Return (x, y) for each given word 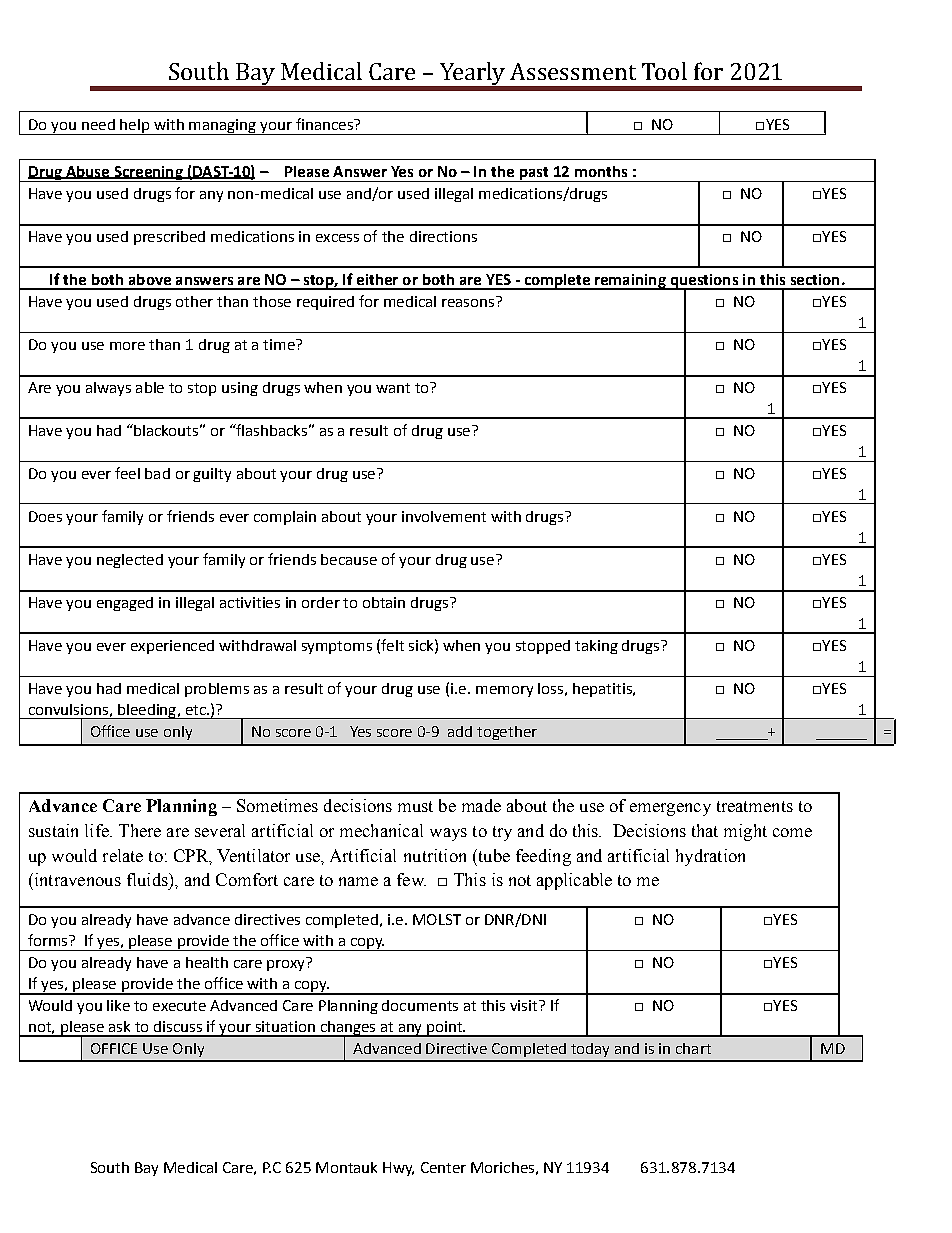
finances (325, 124)
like (118, 1005)
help (135, 127)
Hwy (398, 1169)
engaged (125, 604)
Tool (664, 71)
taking (596, 647)
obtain (384, 602)
